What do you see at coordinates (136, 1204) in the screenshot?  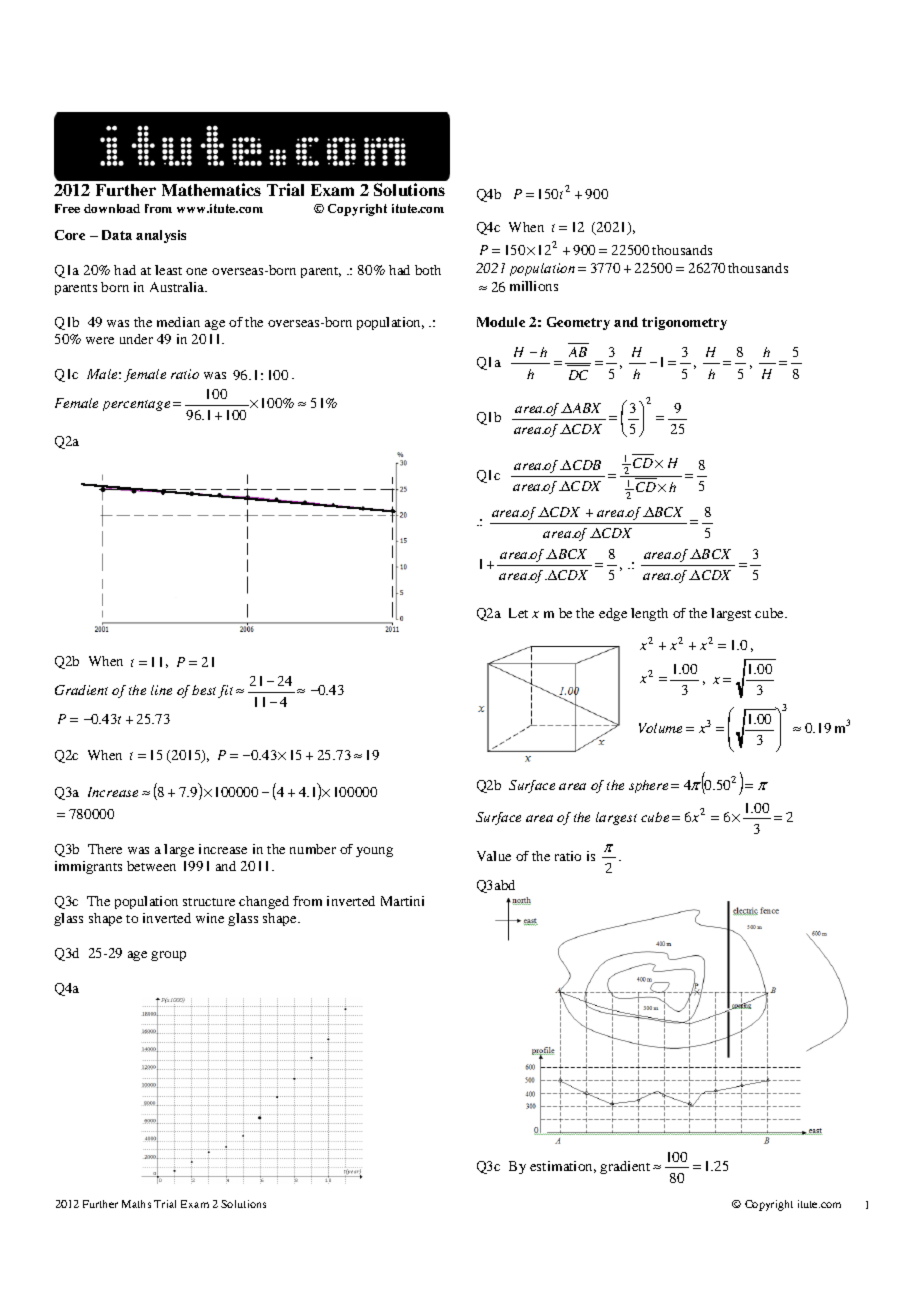 I see `Maths` at bounding box center [136, 1204].
